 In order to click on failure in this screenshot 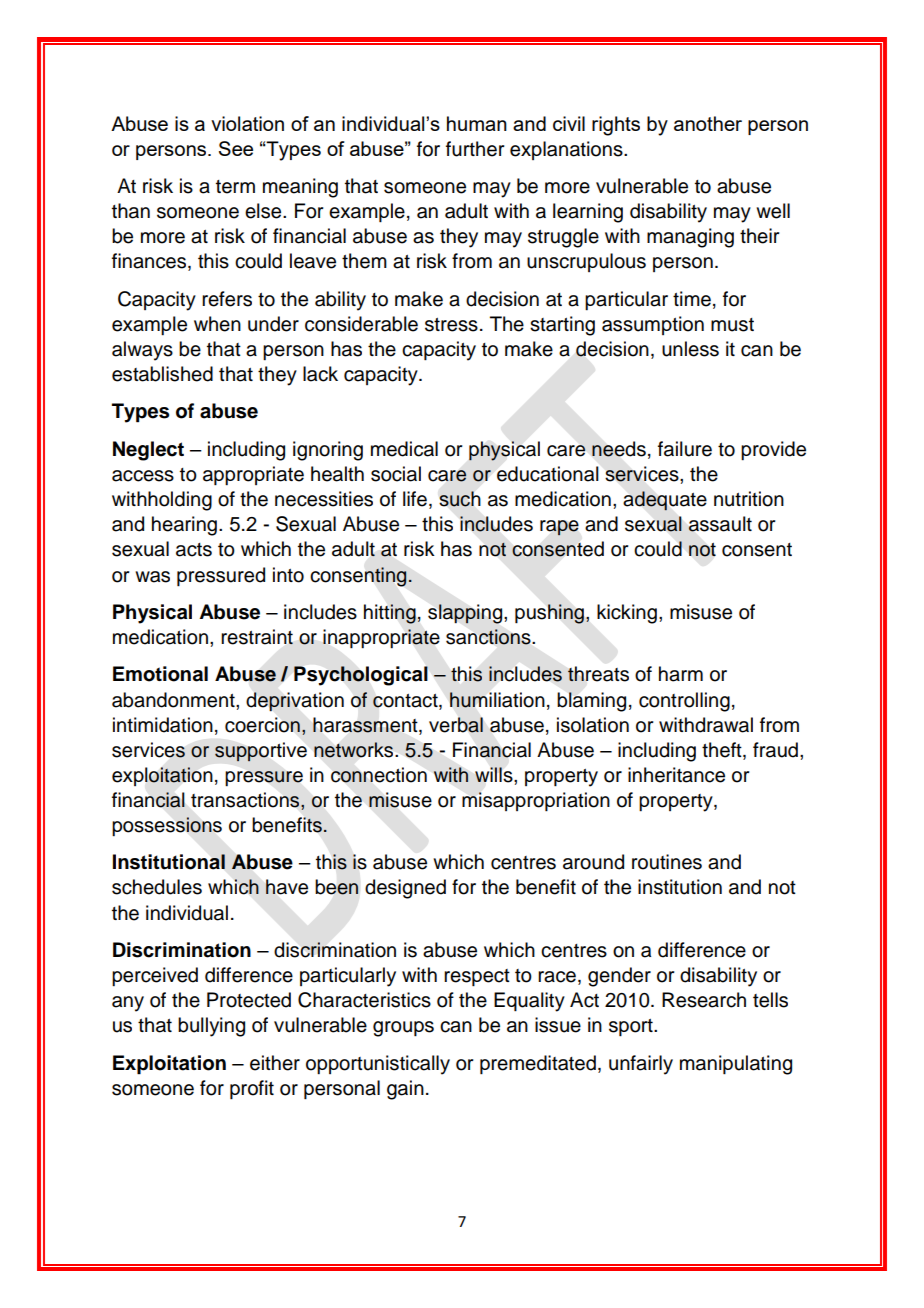, I will do `click(685, 449)`.
